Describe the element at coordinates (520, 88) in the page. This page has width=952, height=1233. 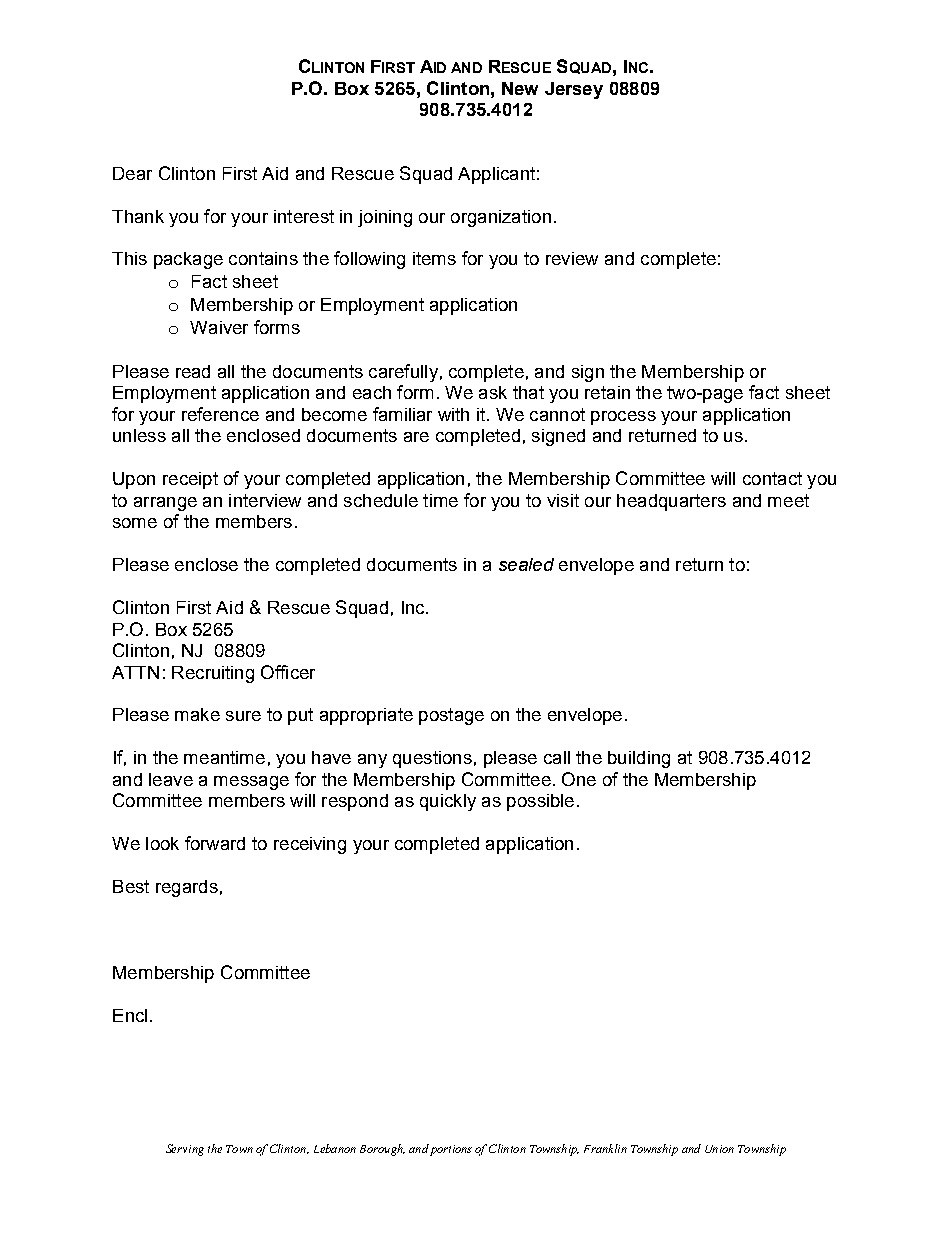
I see `New` at that location.
